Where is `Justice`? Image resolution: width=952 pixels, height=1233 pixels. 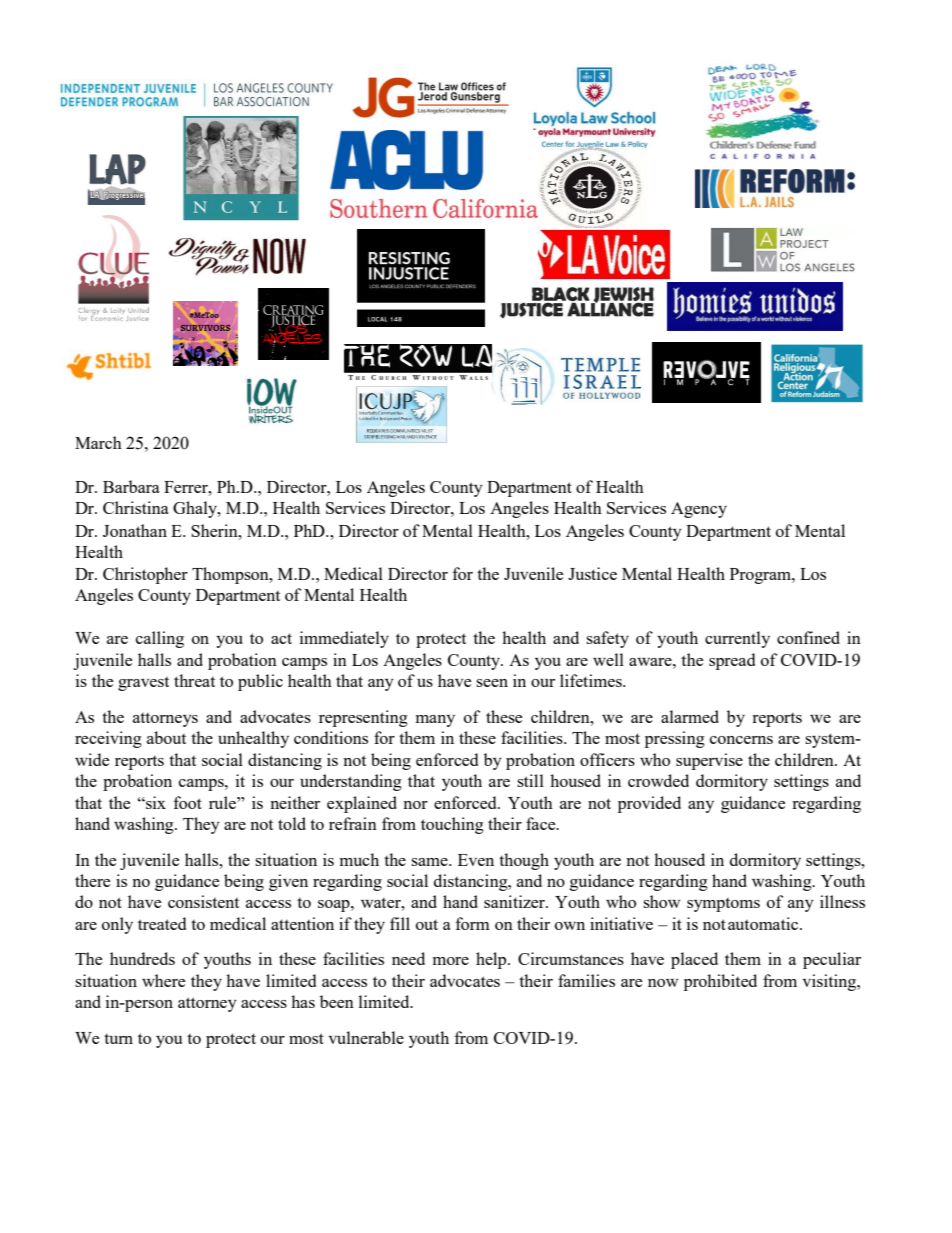 Justice is located at coordinates (592, 573).
